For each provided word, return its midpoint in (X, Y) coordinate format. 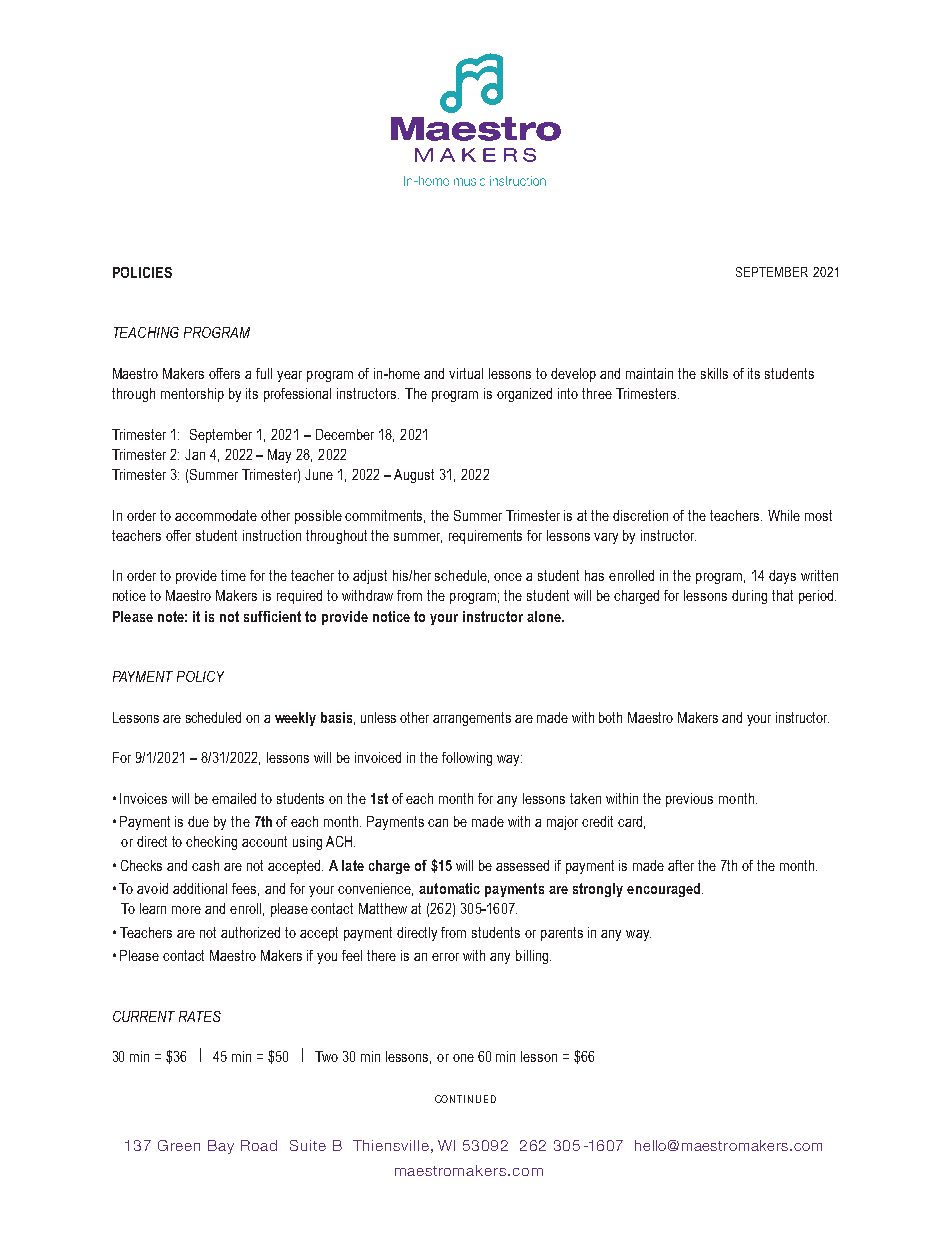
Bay (221, 1147)
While (784, 515)
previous (689, 800)
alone (545, 616)
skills (714, 373)
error (445, 957)
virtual (466, 373)
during (749, 597)
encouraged (665, 890)
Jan (195, 454)
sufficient (272, 616)
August (414, 476)
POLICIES (142, 272)
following (467, 759)
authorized (250, 932)
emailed (234, 798)
